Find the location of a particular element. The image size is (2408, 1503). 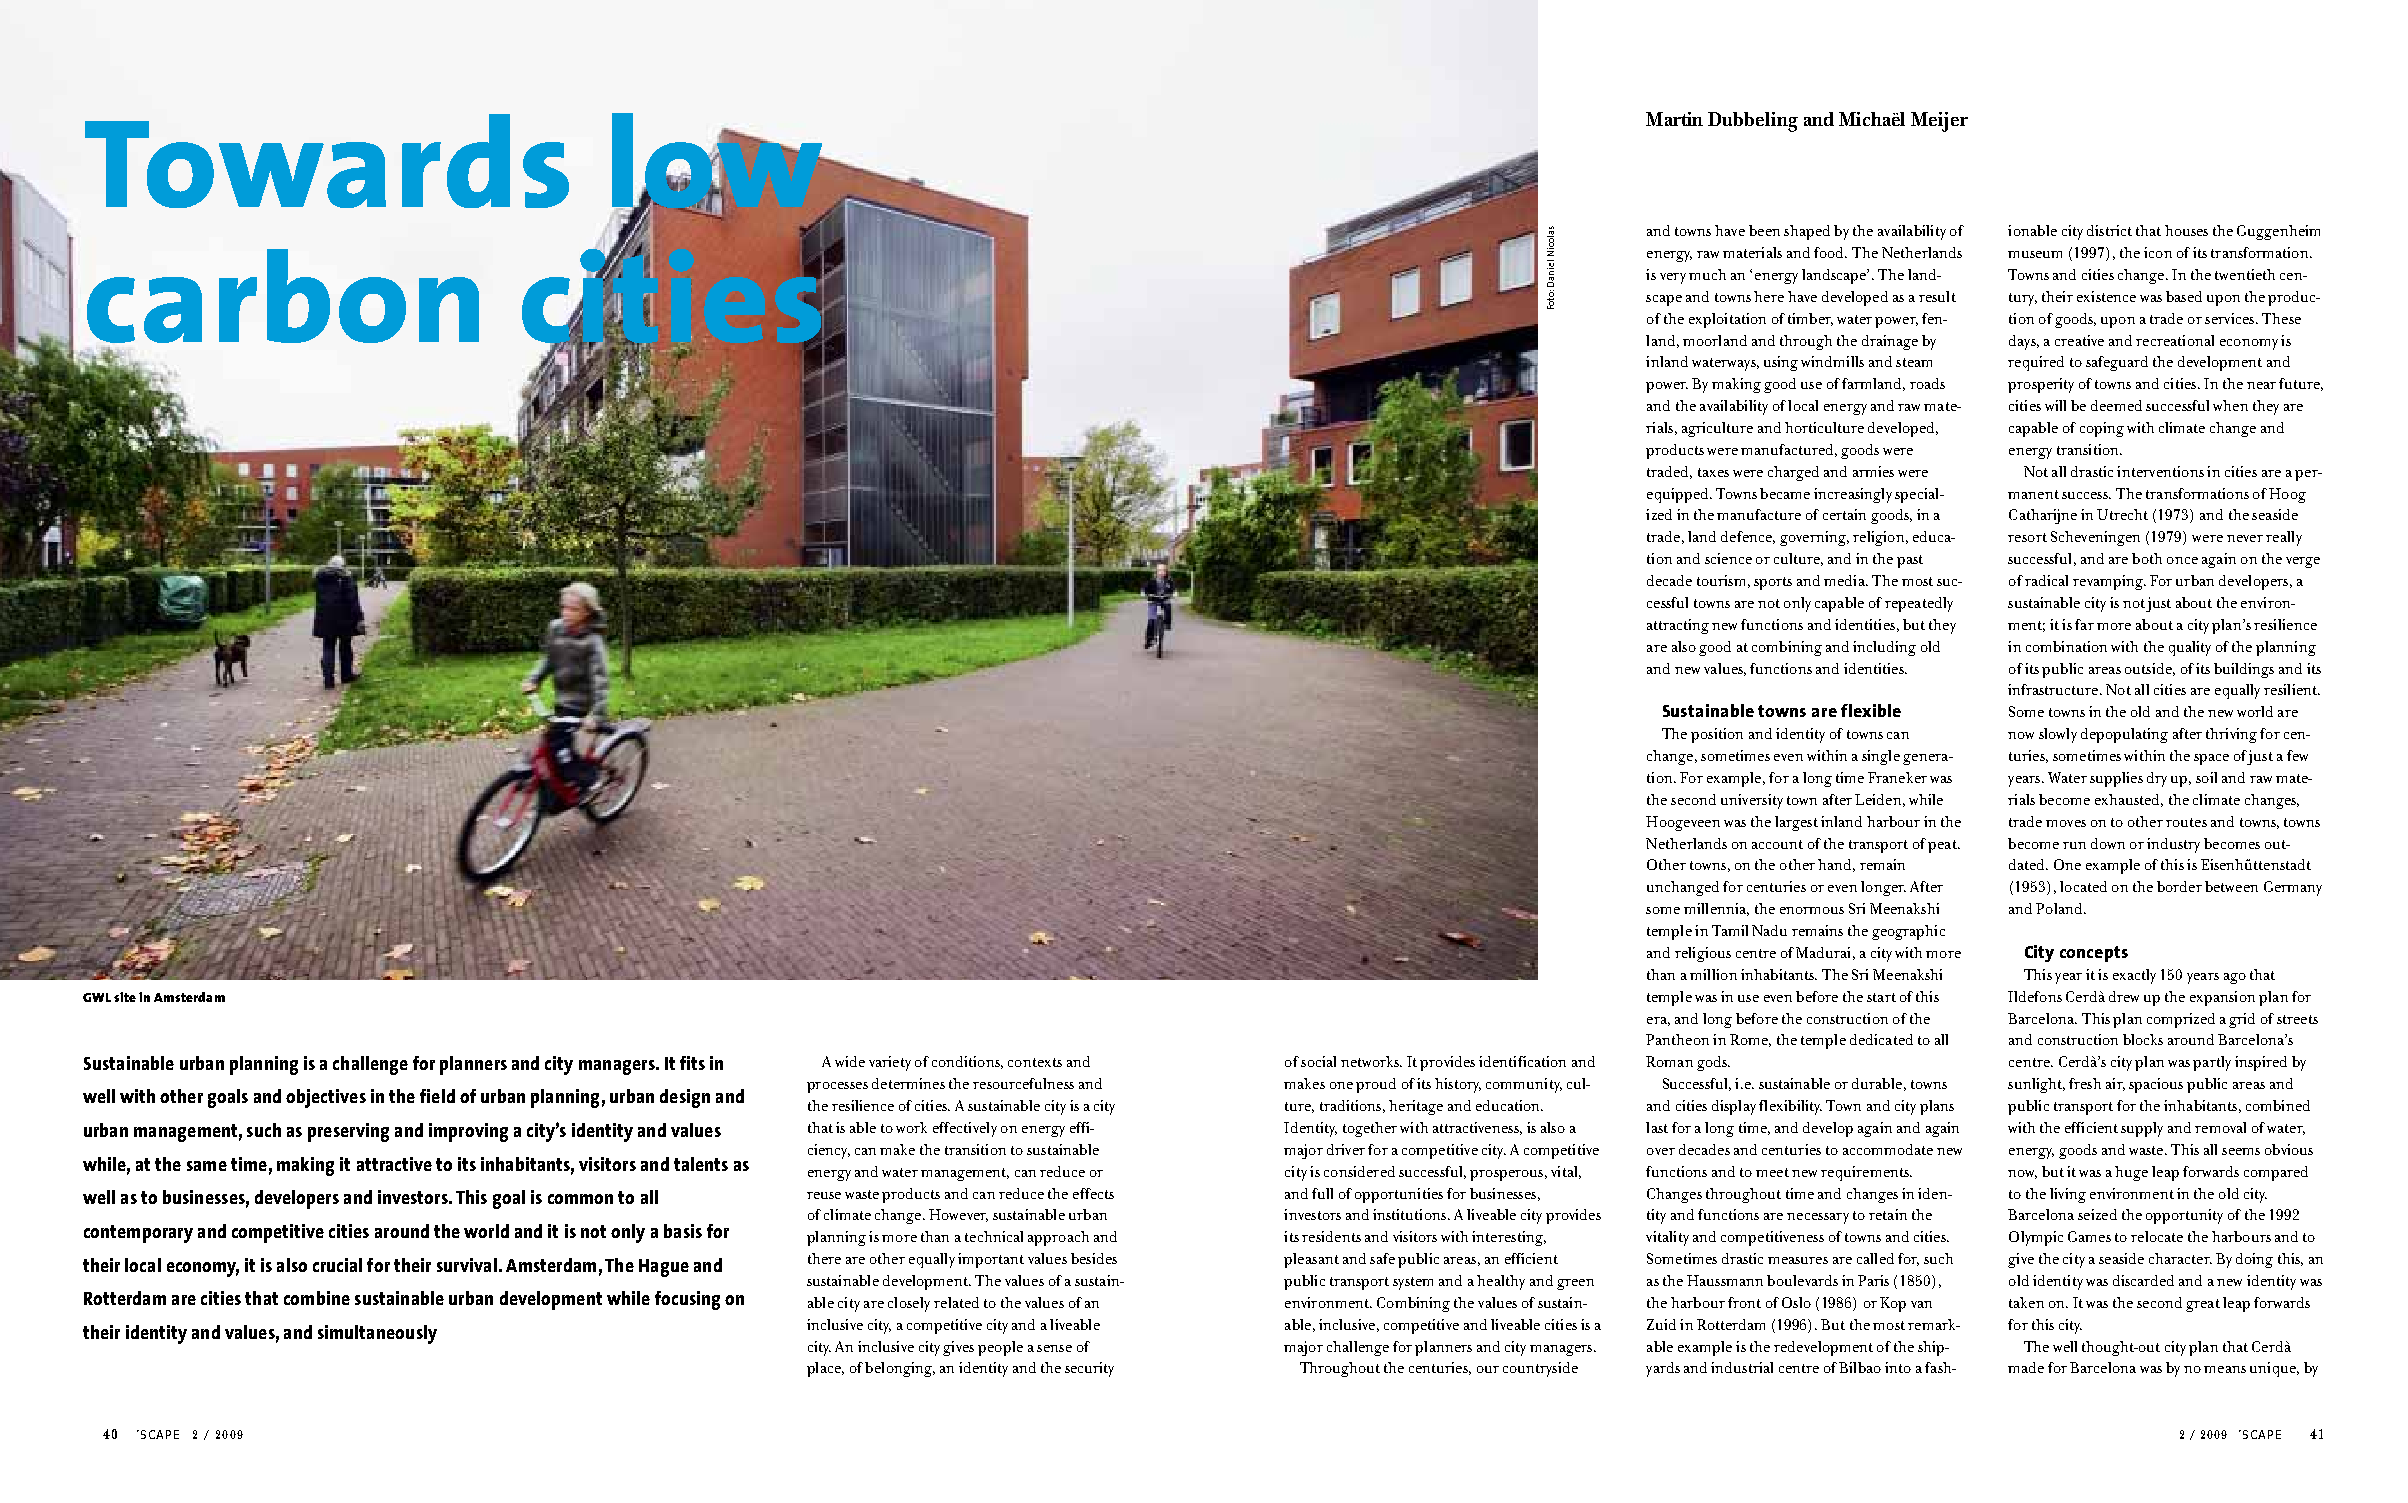

site is located at coordinates (125, 997).
